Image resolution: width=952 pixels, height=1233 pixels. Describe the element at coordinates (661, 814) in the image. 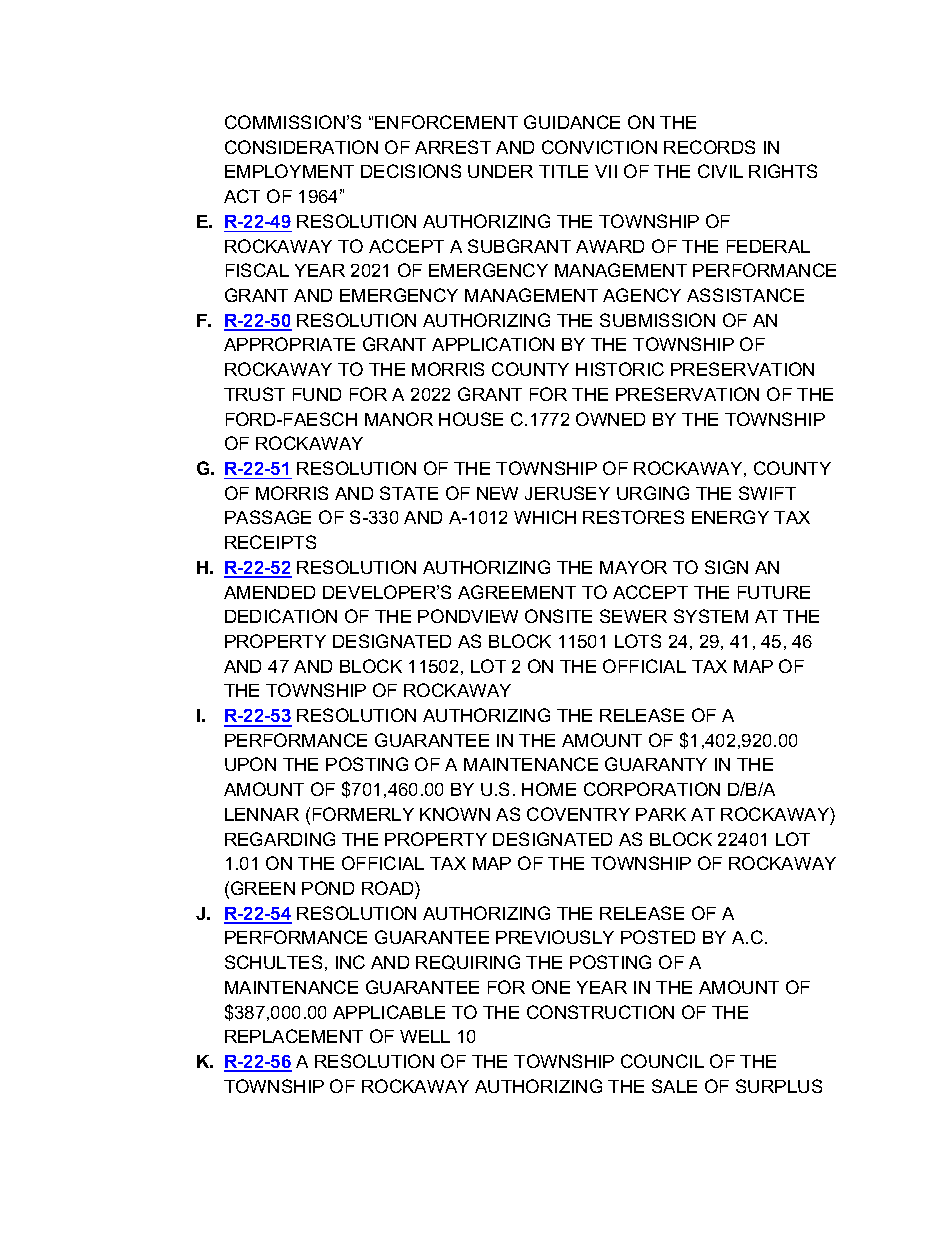

I see `PARK` at that location.
